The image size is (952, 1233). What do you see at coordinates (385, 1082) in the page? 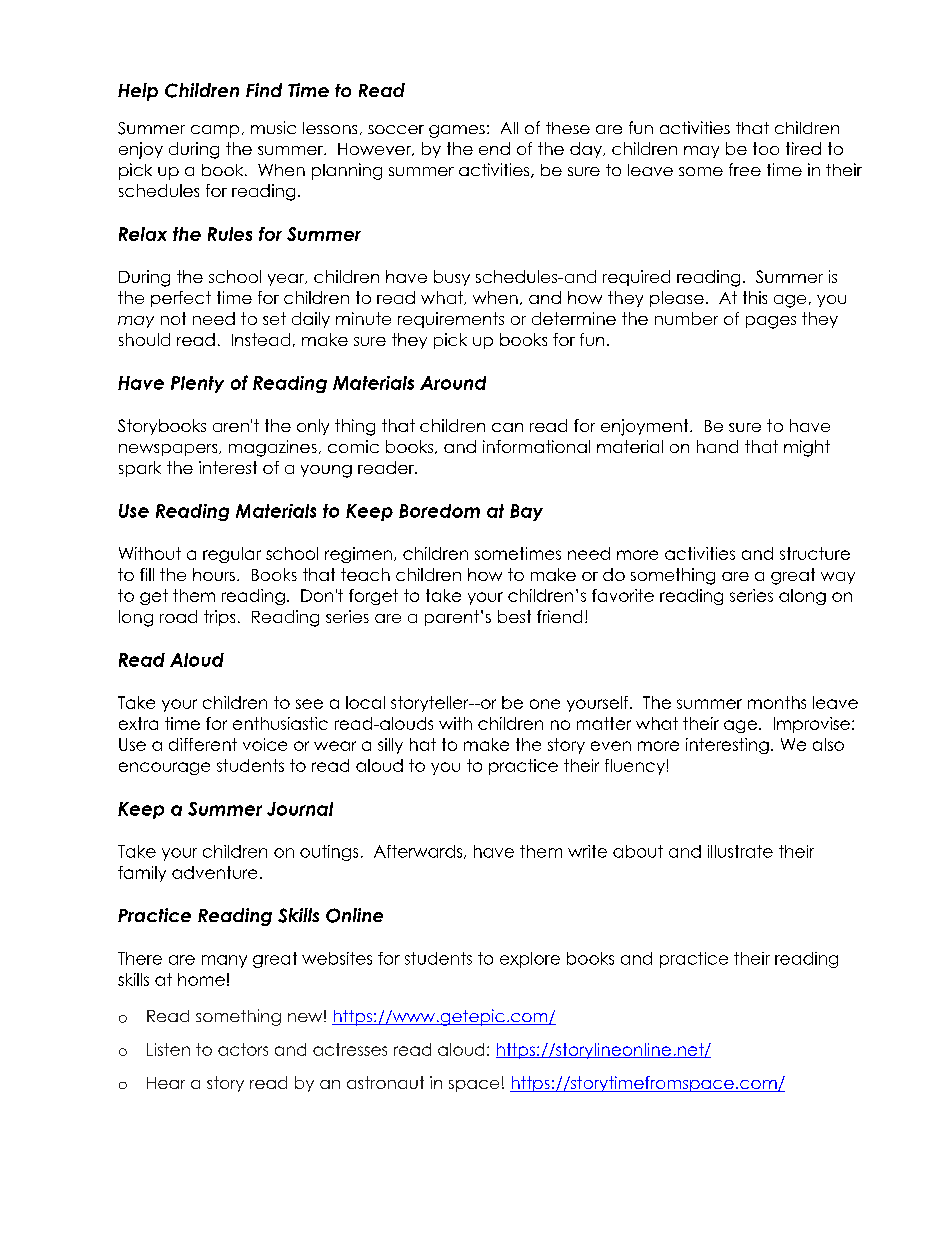
I see `astronaut` at bounding box center [385, 1082].
